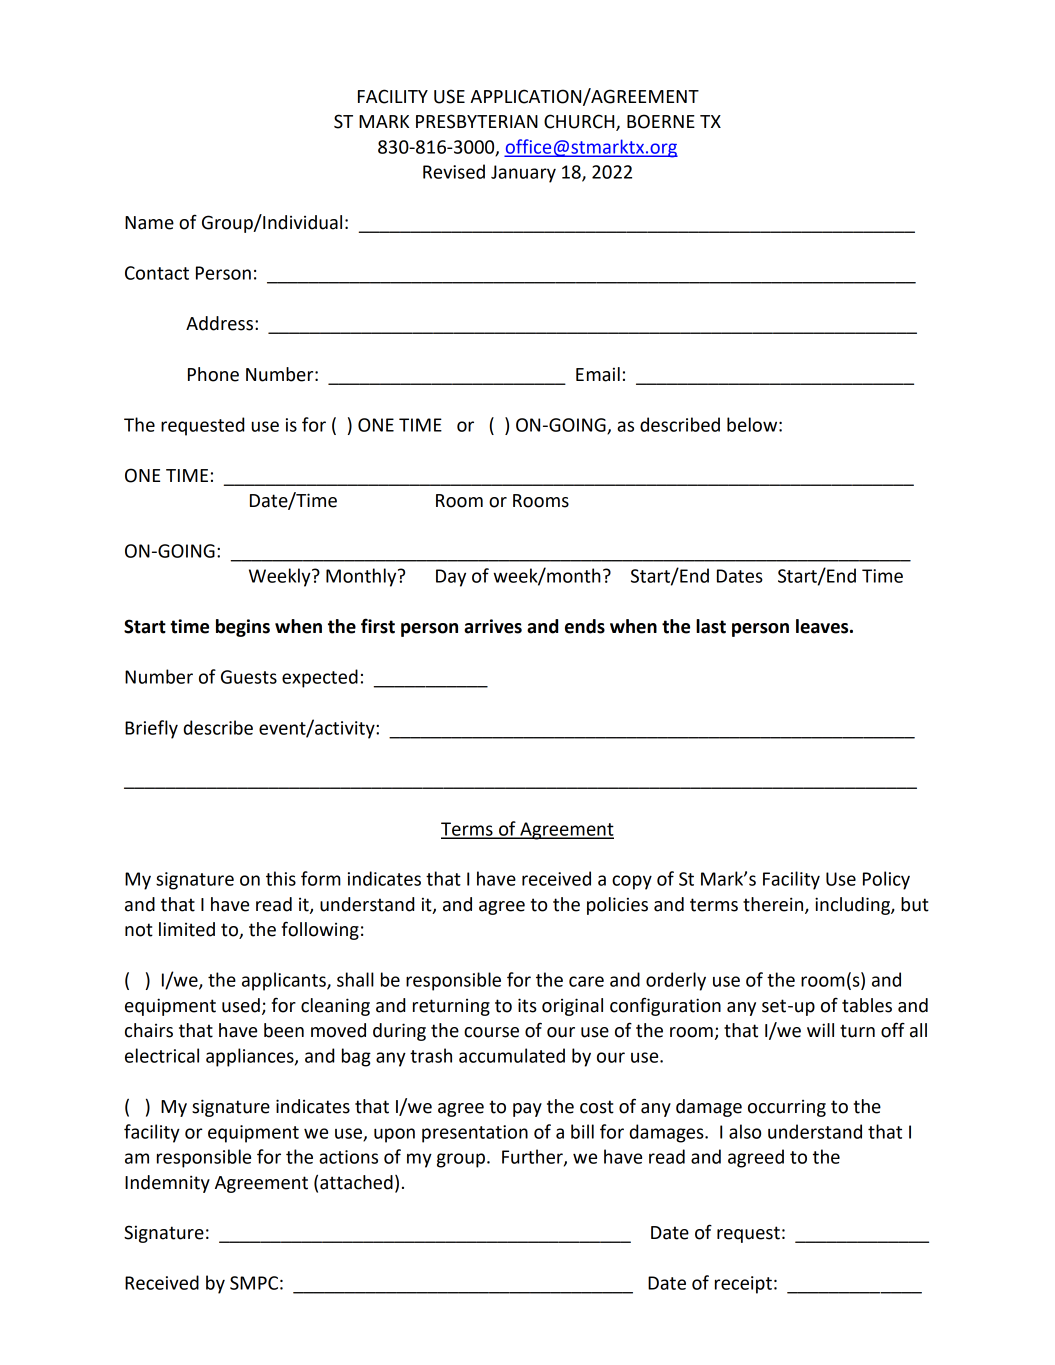  What do you see at coordinates (580, 122) in the image?
I see `CHURCH` at bounding box center [580, 122].
